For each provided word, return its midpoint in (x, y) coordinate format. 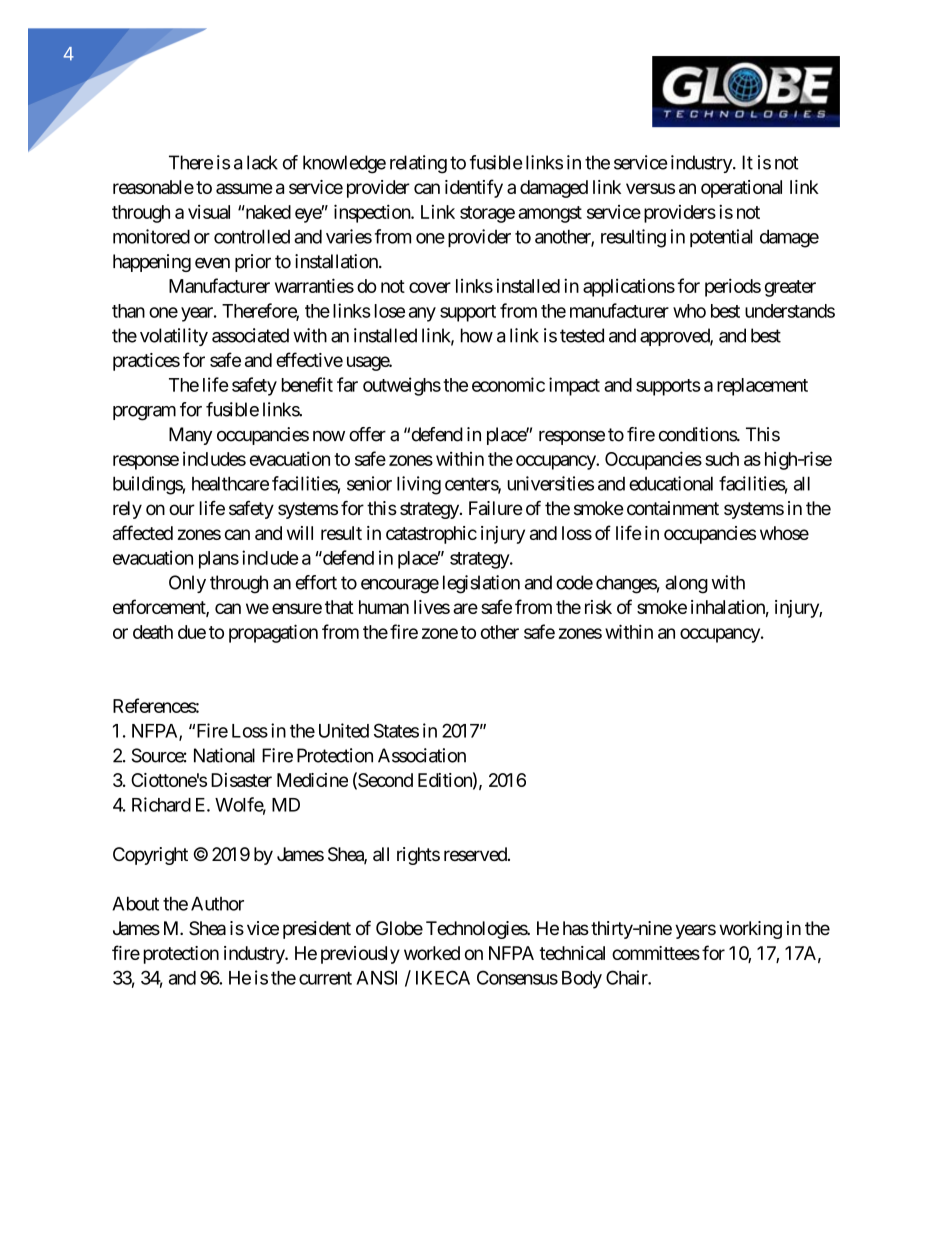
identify (474, 188)
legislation (481, 584)
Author (217, 903)
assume (244, 188)
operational (741, 189)
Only (187, 584)
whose (784, 533)
